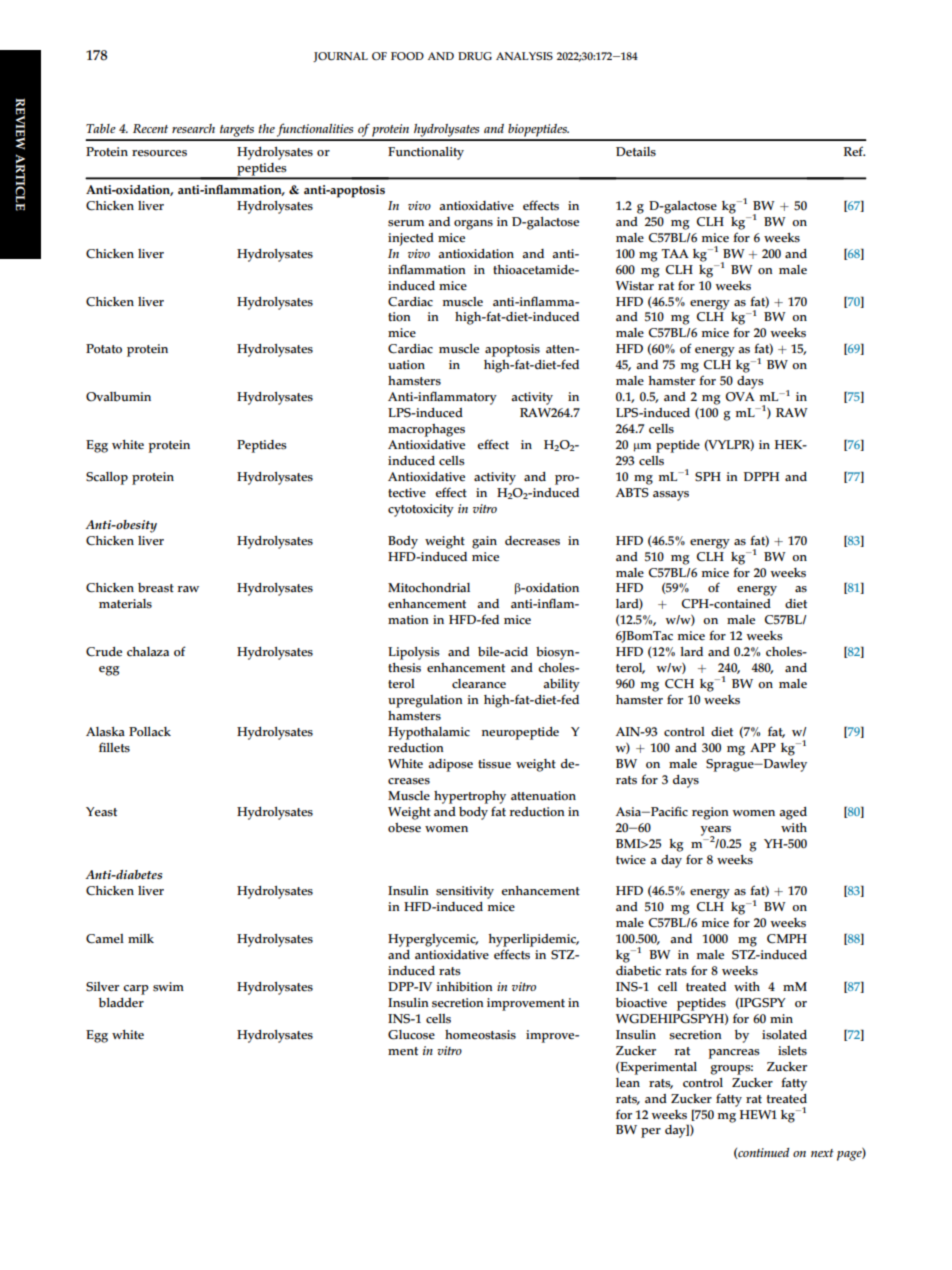 This screenshot has height=1270, width=952. What do you see at coordinates (429, 588) in the screenshot?
I see `Mitochondrial` at bounding box center [429, 588].
